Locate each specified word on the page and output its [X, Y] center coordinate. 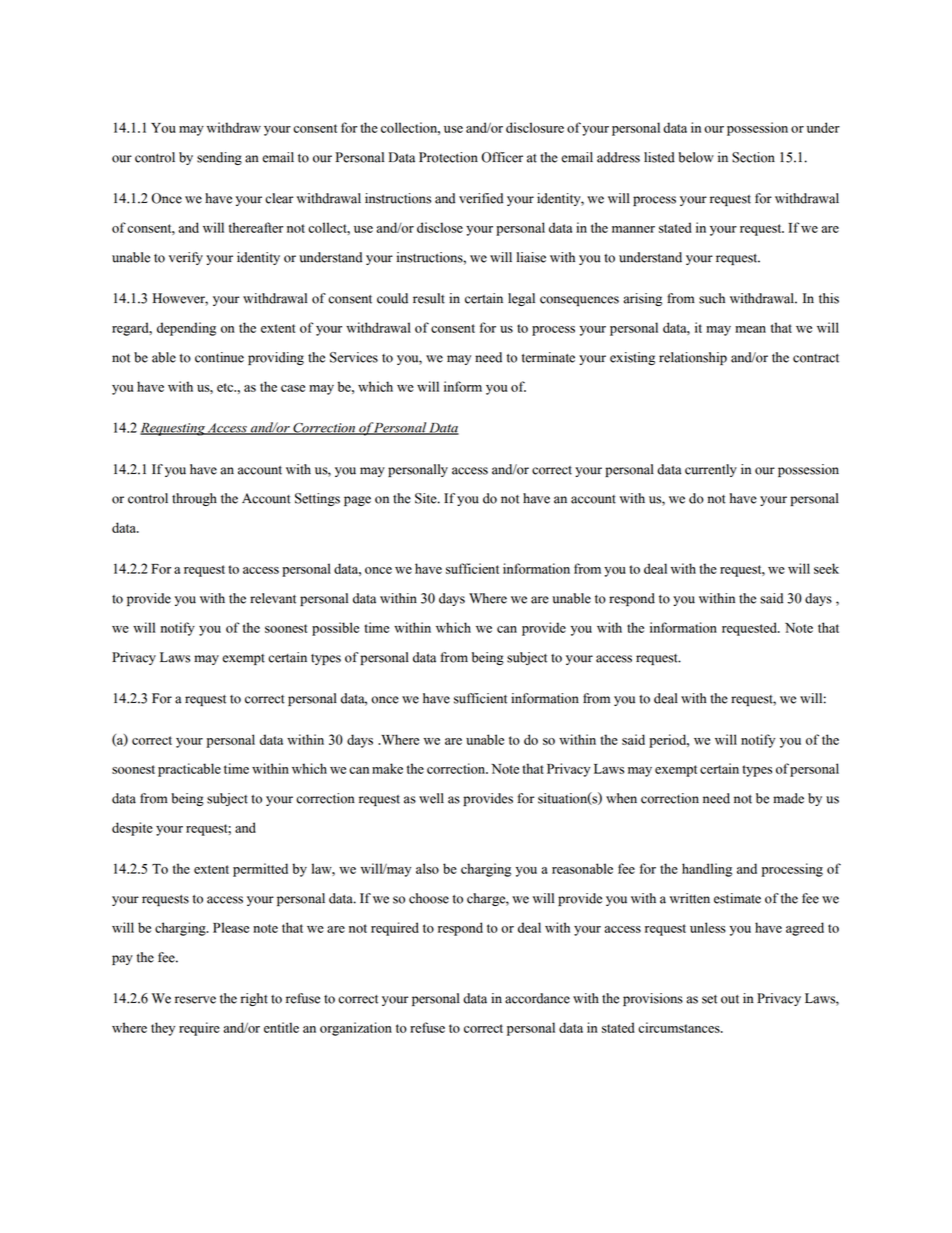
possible [335, 629]
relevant [273, 598]
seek [826, 568]
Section [753, 157]
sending [219, 158]
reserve [195, 1000]
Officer [502, 157]
